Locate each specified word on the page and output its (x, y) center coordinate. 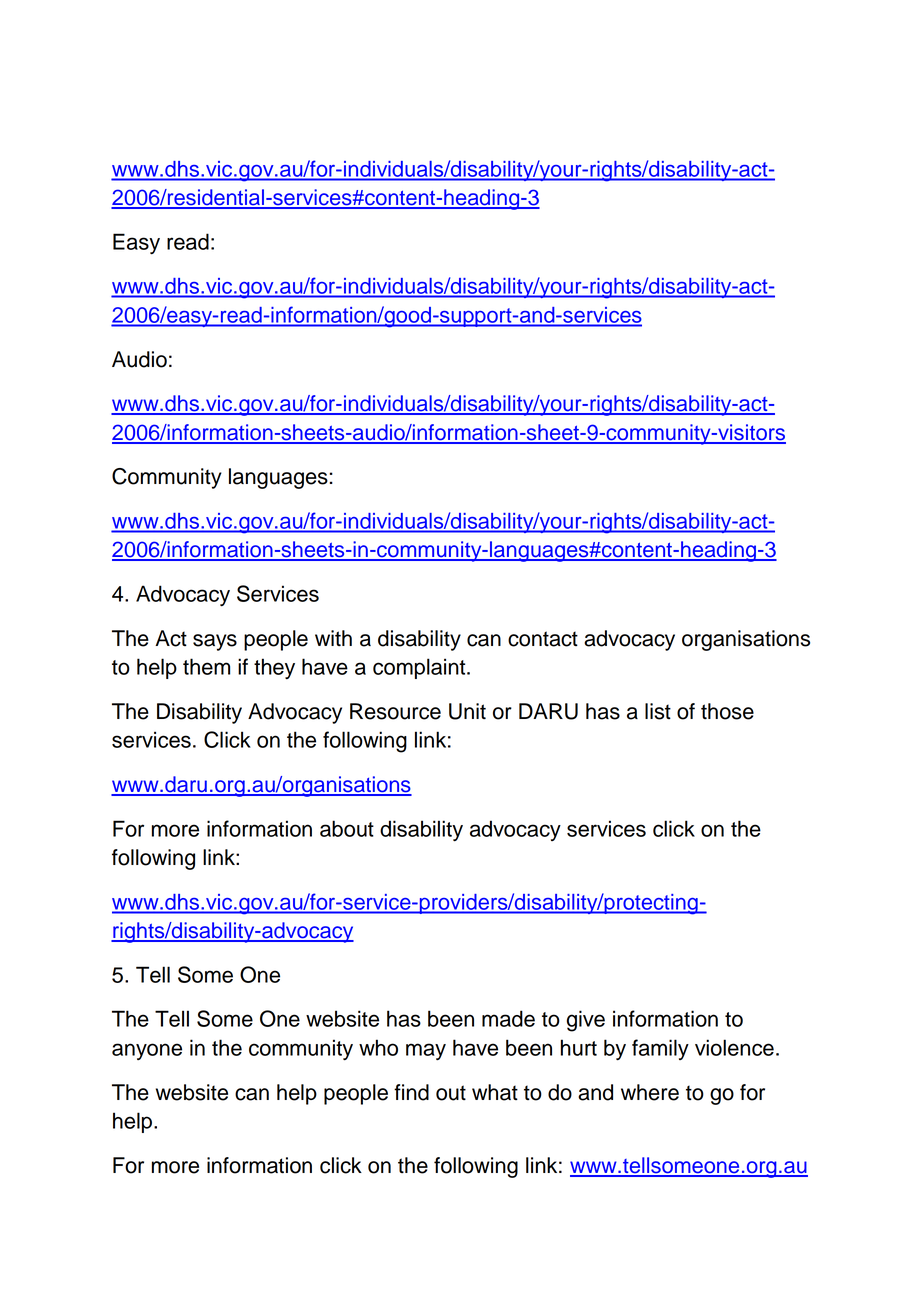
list (658, 711)
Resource (395, 711)
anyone (147, 1051)
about (347, 828)
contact (543, 639)
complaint (420, 668)
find (411, 1092)
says (215, 642)
